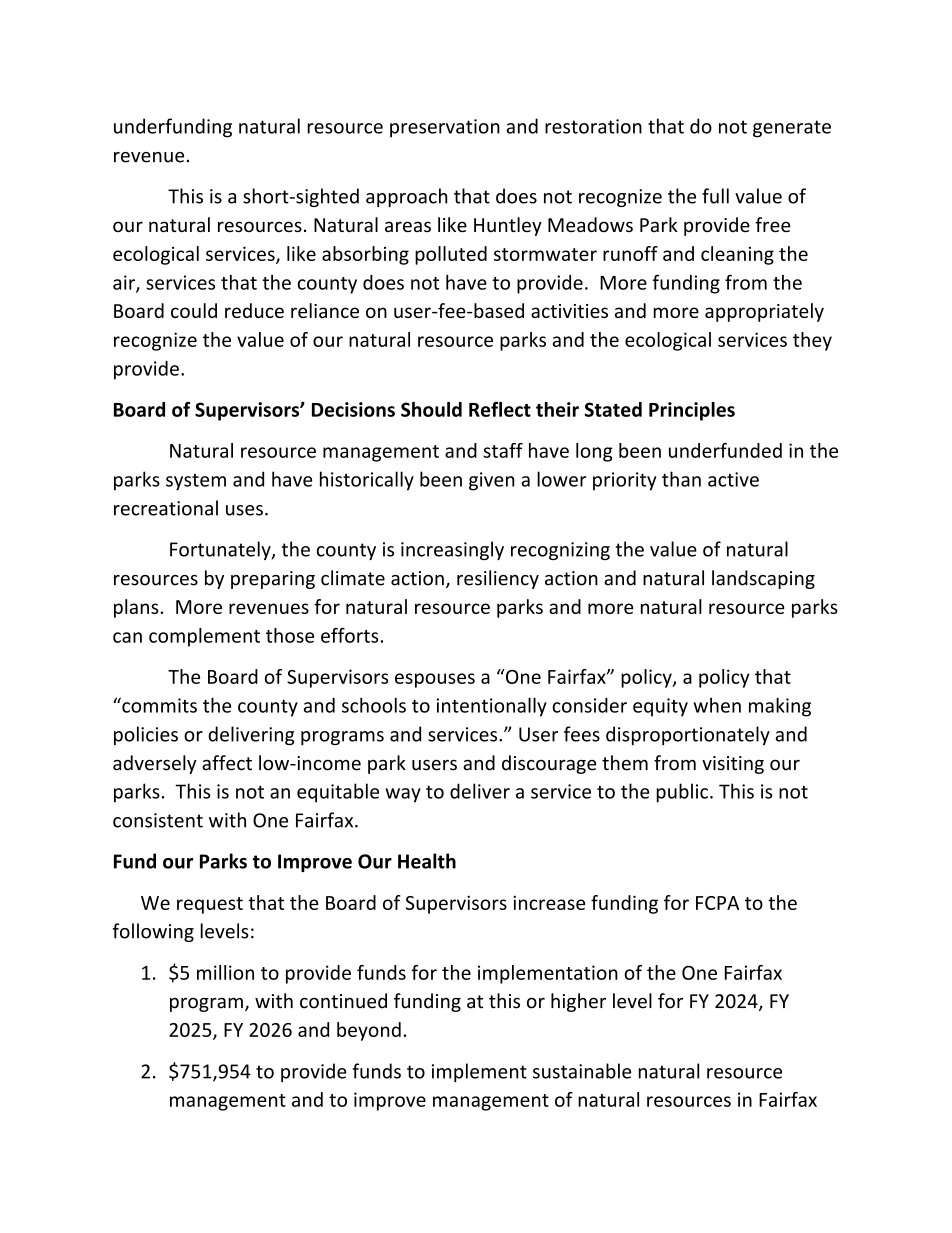  Describe the element at coordinates (369, 1031) in the image. I see `beyond` at that location.
